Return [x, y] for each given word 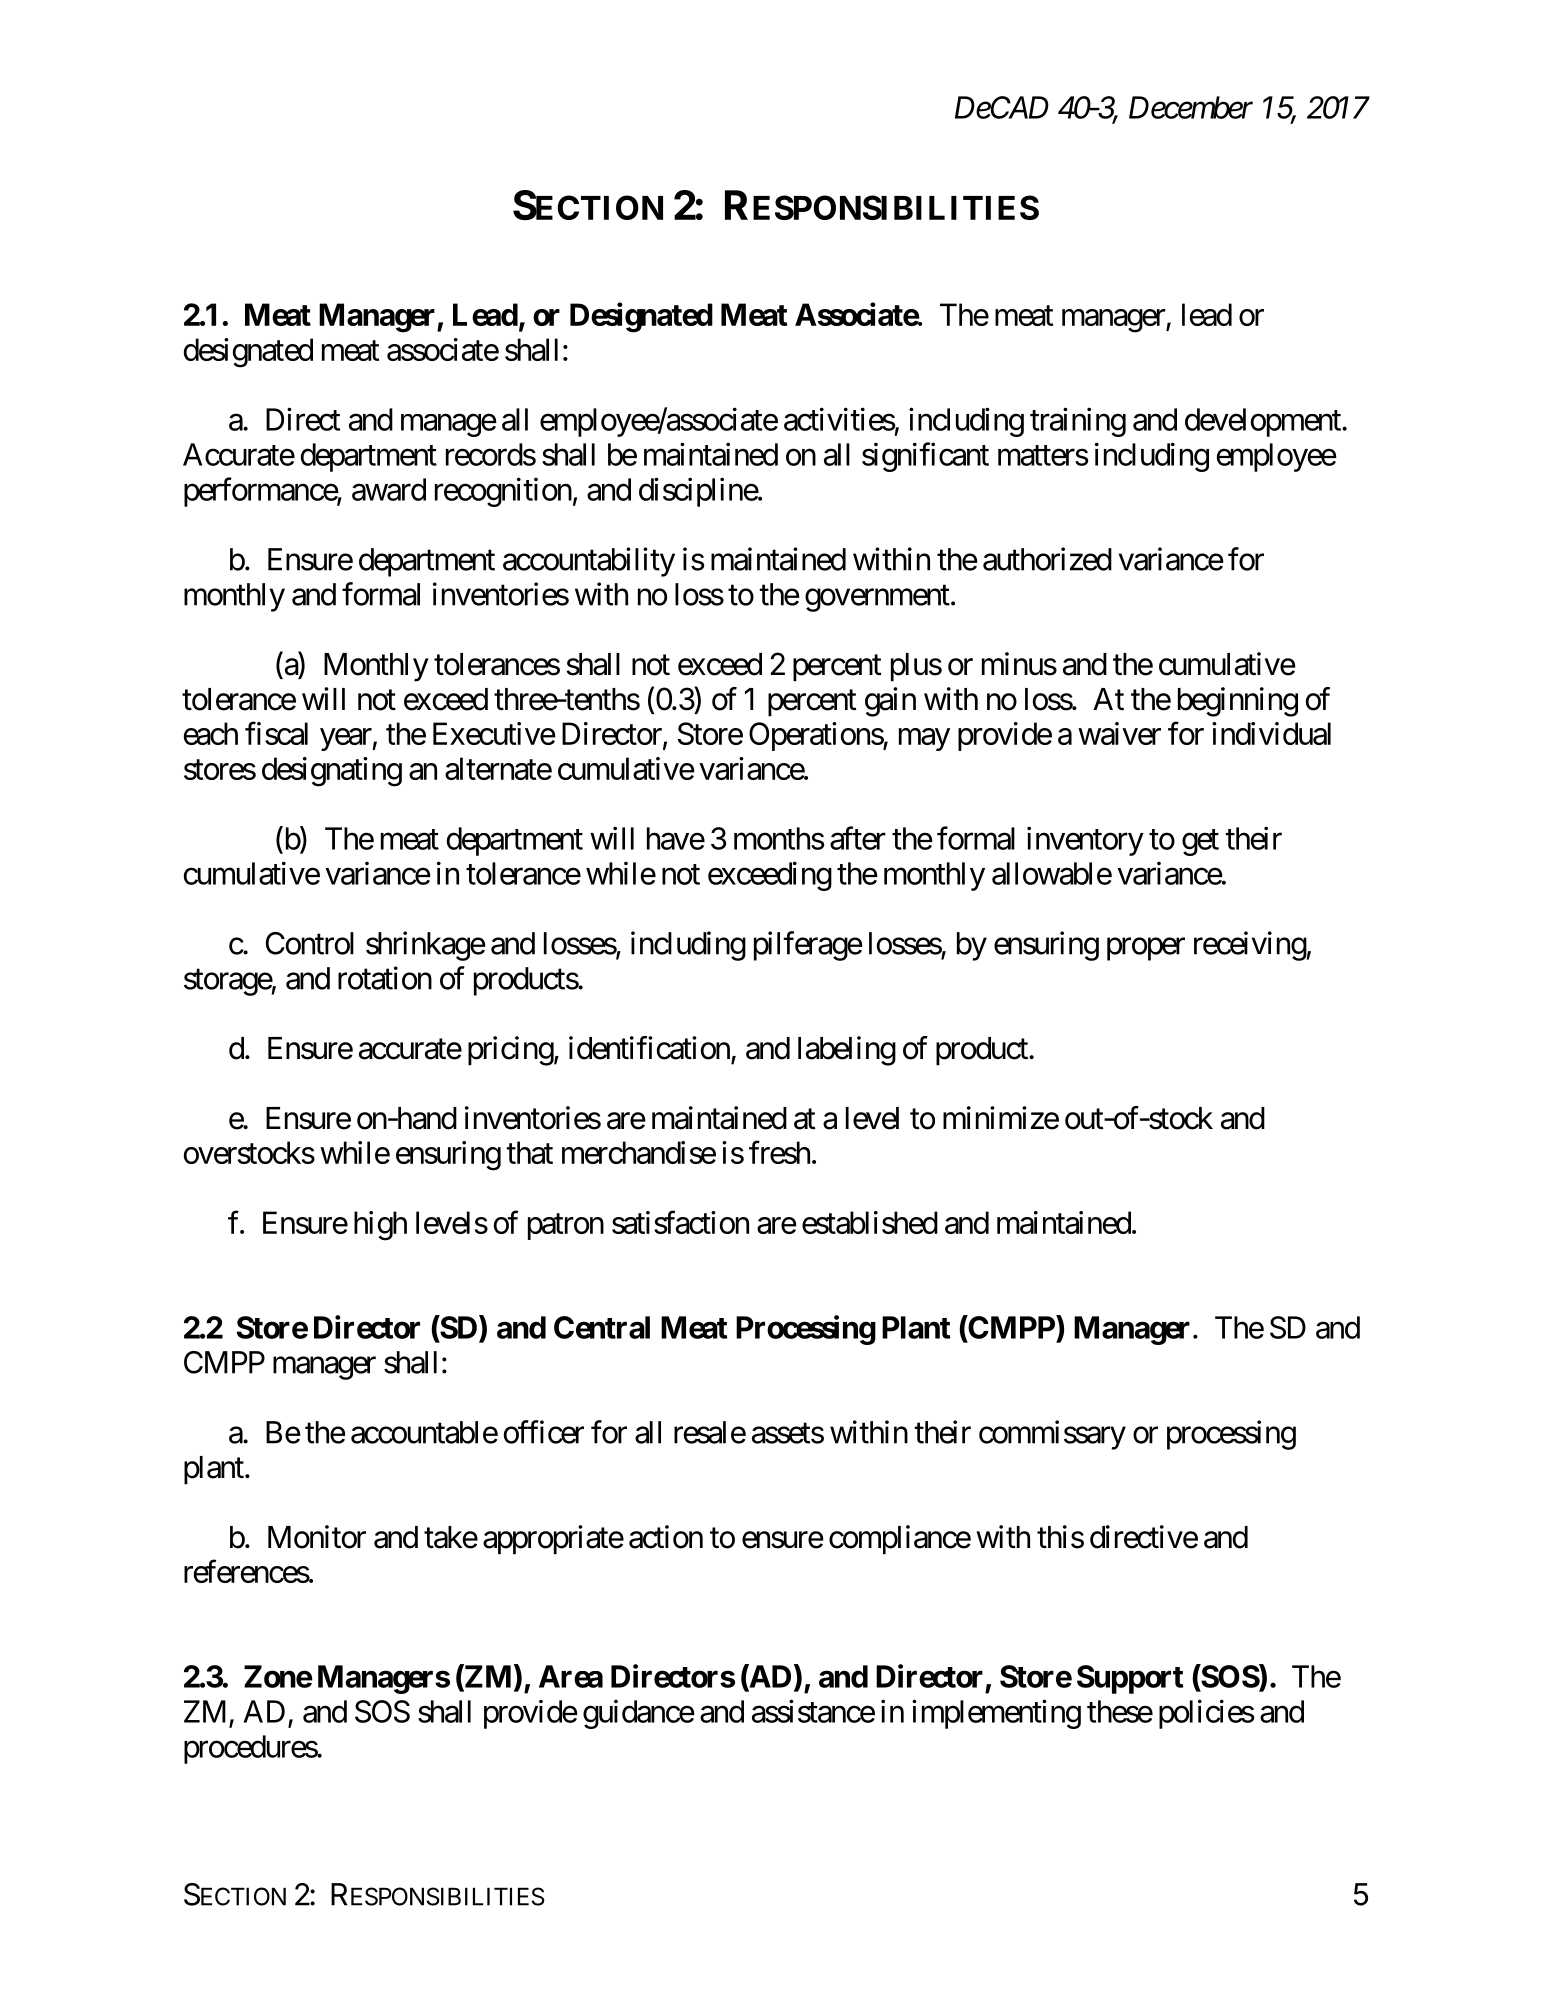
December [1191, 107]
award [389, 489]
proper [1146, 949]
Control [310, 943]
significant [925, 457]
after [858, 838]
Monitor [317, 1537]
